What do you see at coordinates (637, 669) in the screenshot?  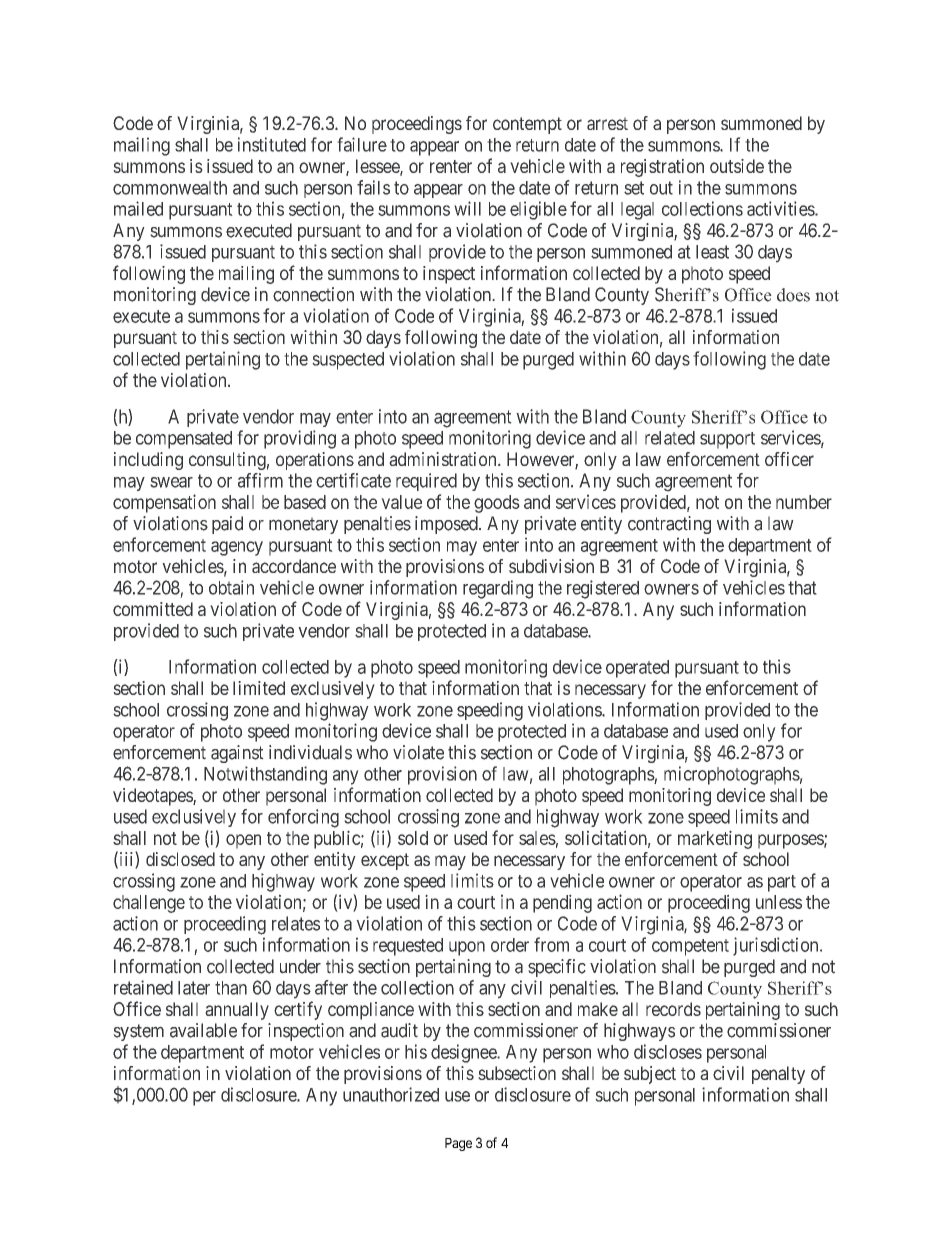 I see `operated` at bounding box center [637, 669].
